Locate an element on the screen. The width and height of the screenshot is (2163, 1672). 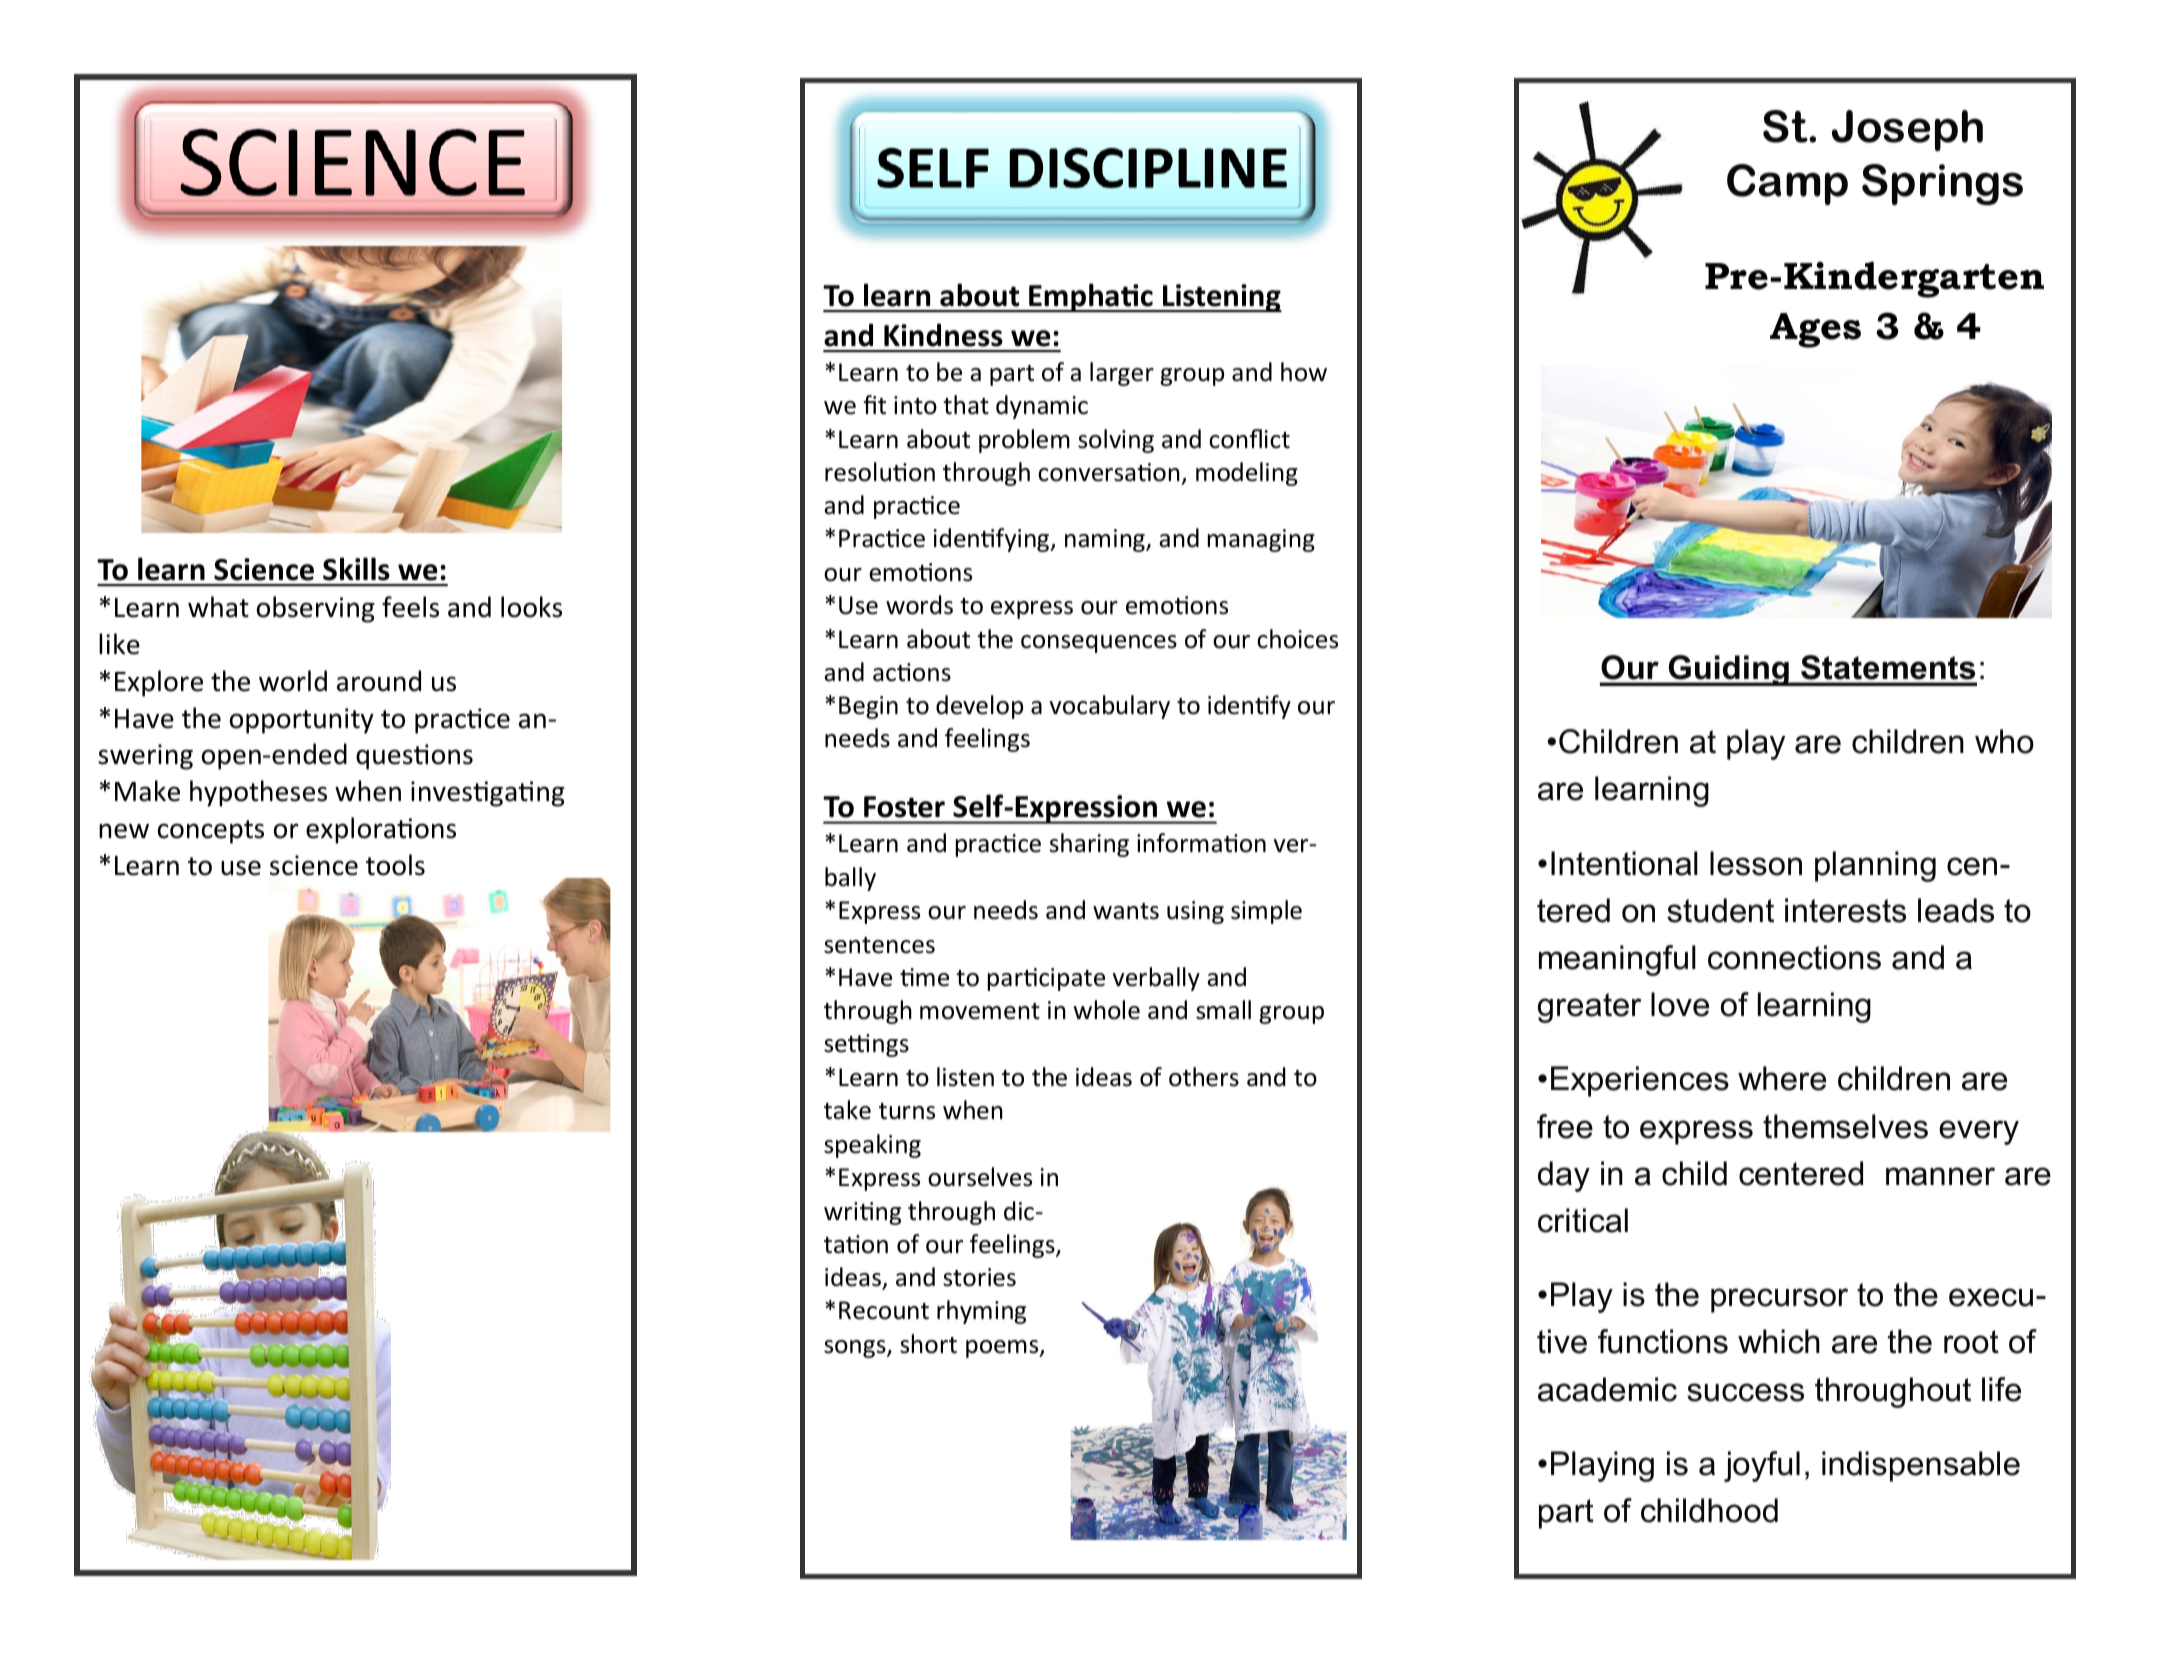
Camp is located at coordinates (1787, 184).
